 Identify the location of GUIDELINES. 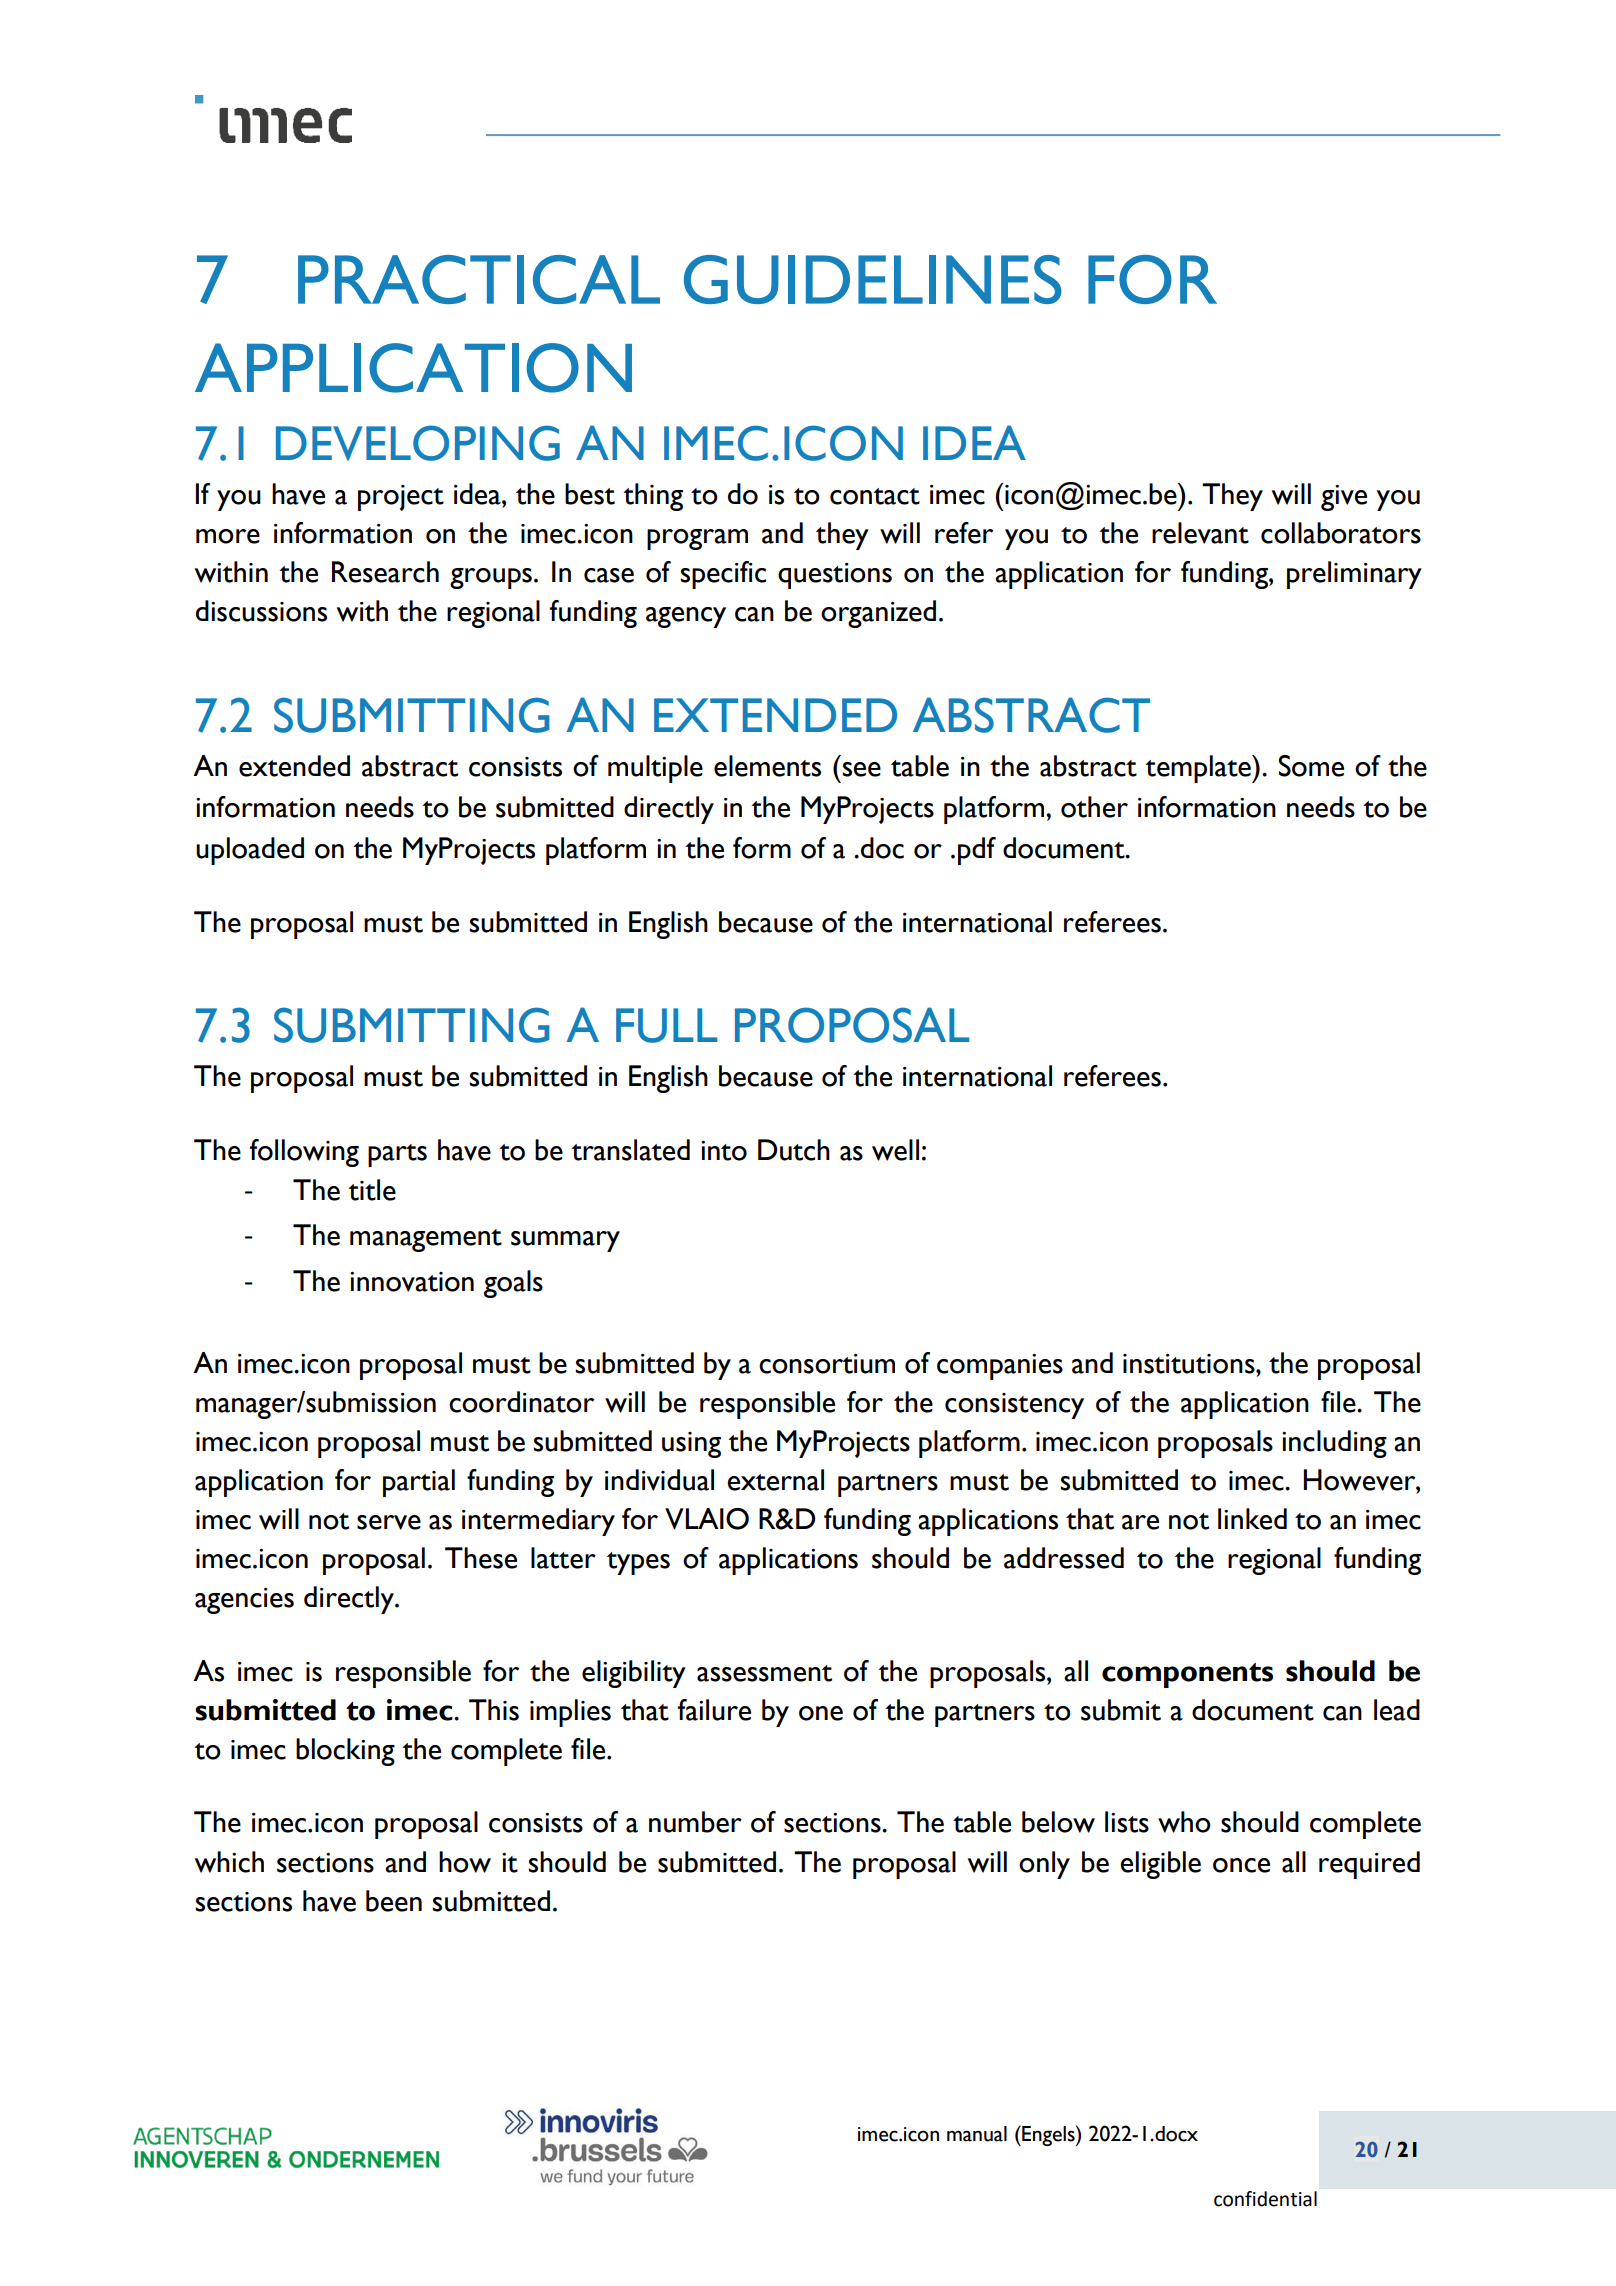
(873, 279).
